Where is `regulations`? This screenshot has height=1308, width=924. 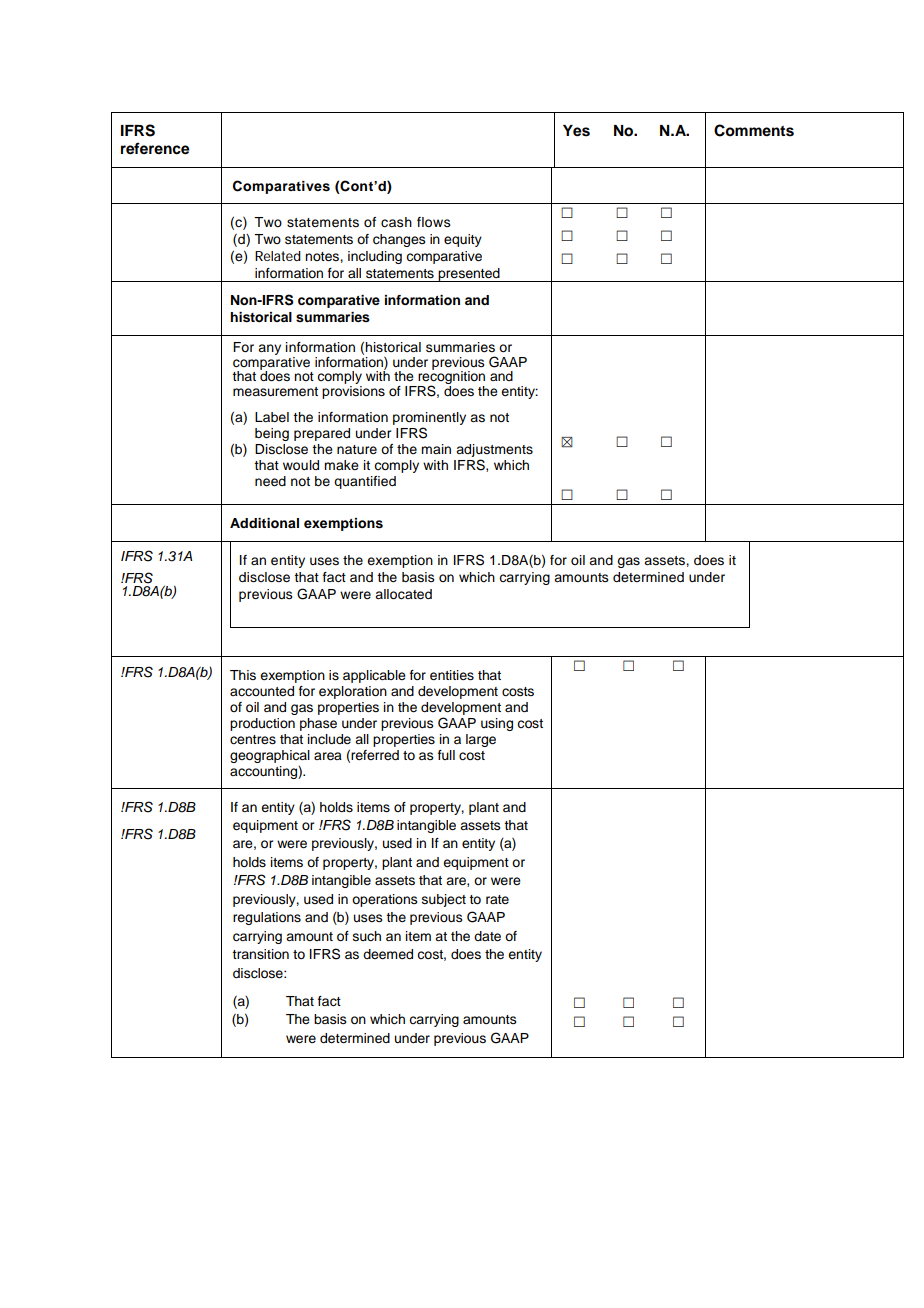
regulations is located at coordinates (267, 918).
